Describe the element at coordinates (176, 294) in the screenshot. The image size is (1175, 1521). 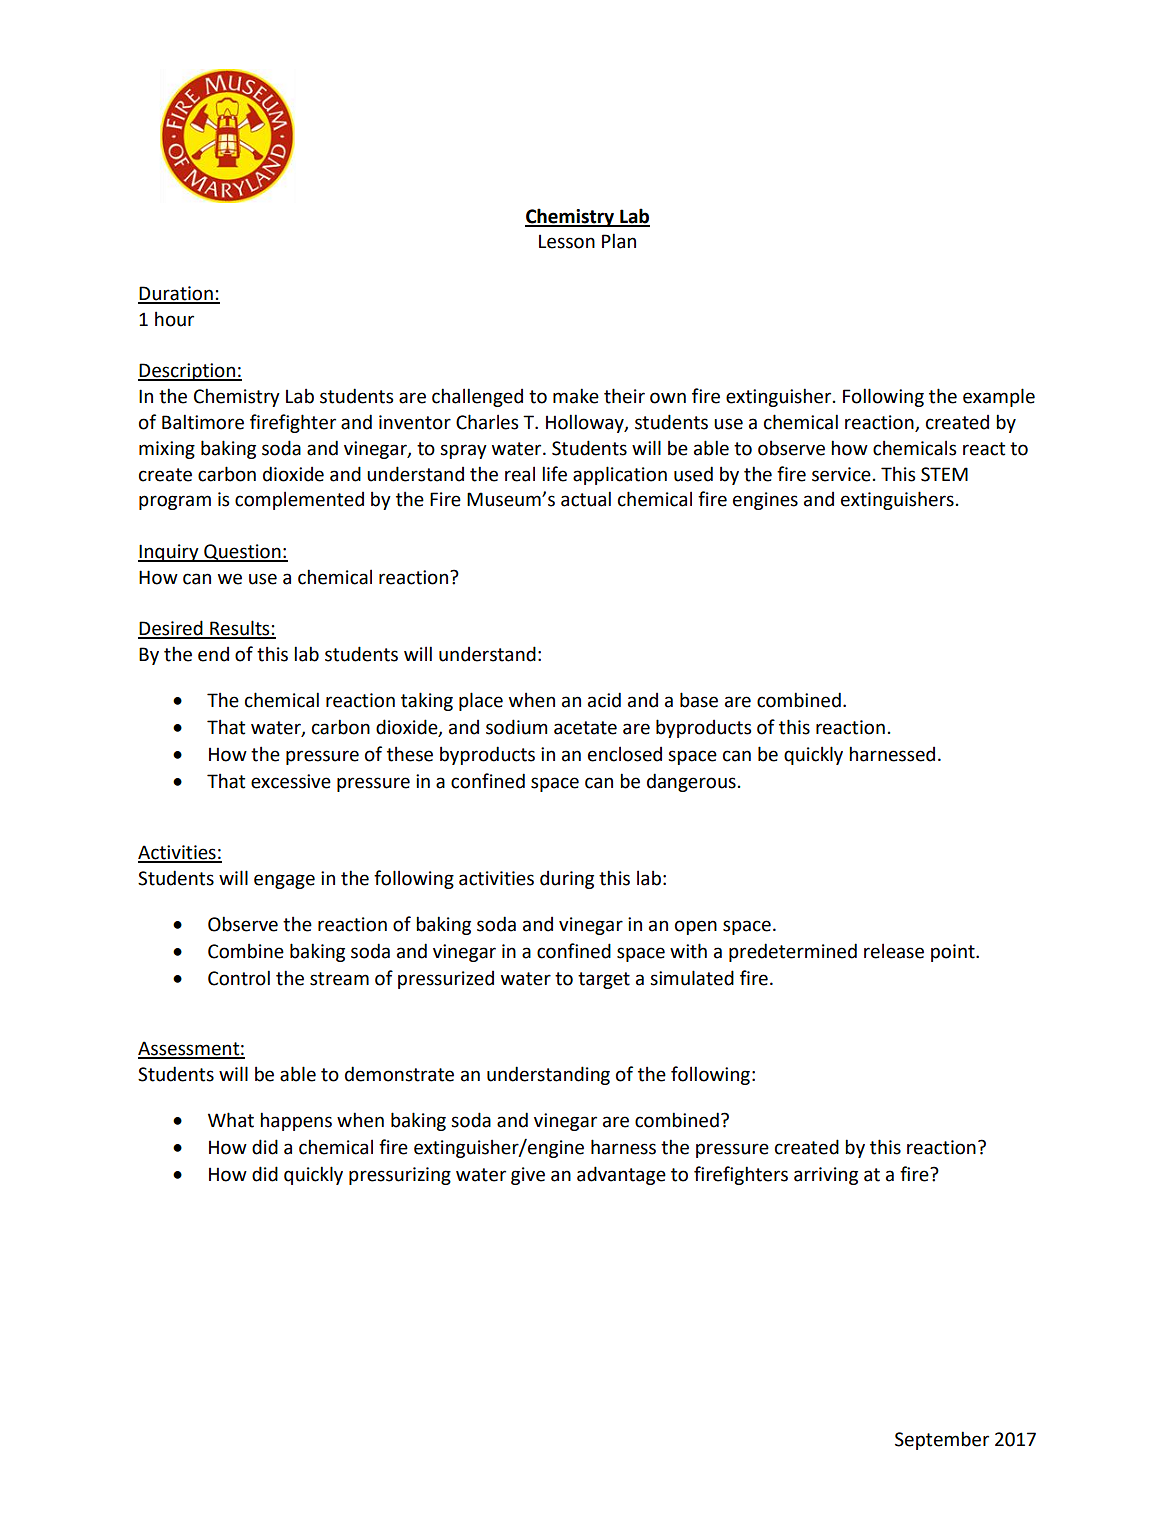
I see `Duration` at that location.
